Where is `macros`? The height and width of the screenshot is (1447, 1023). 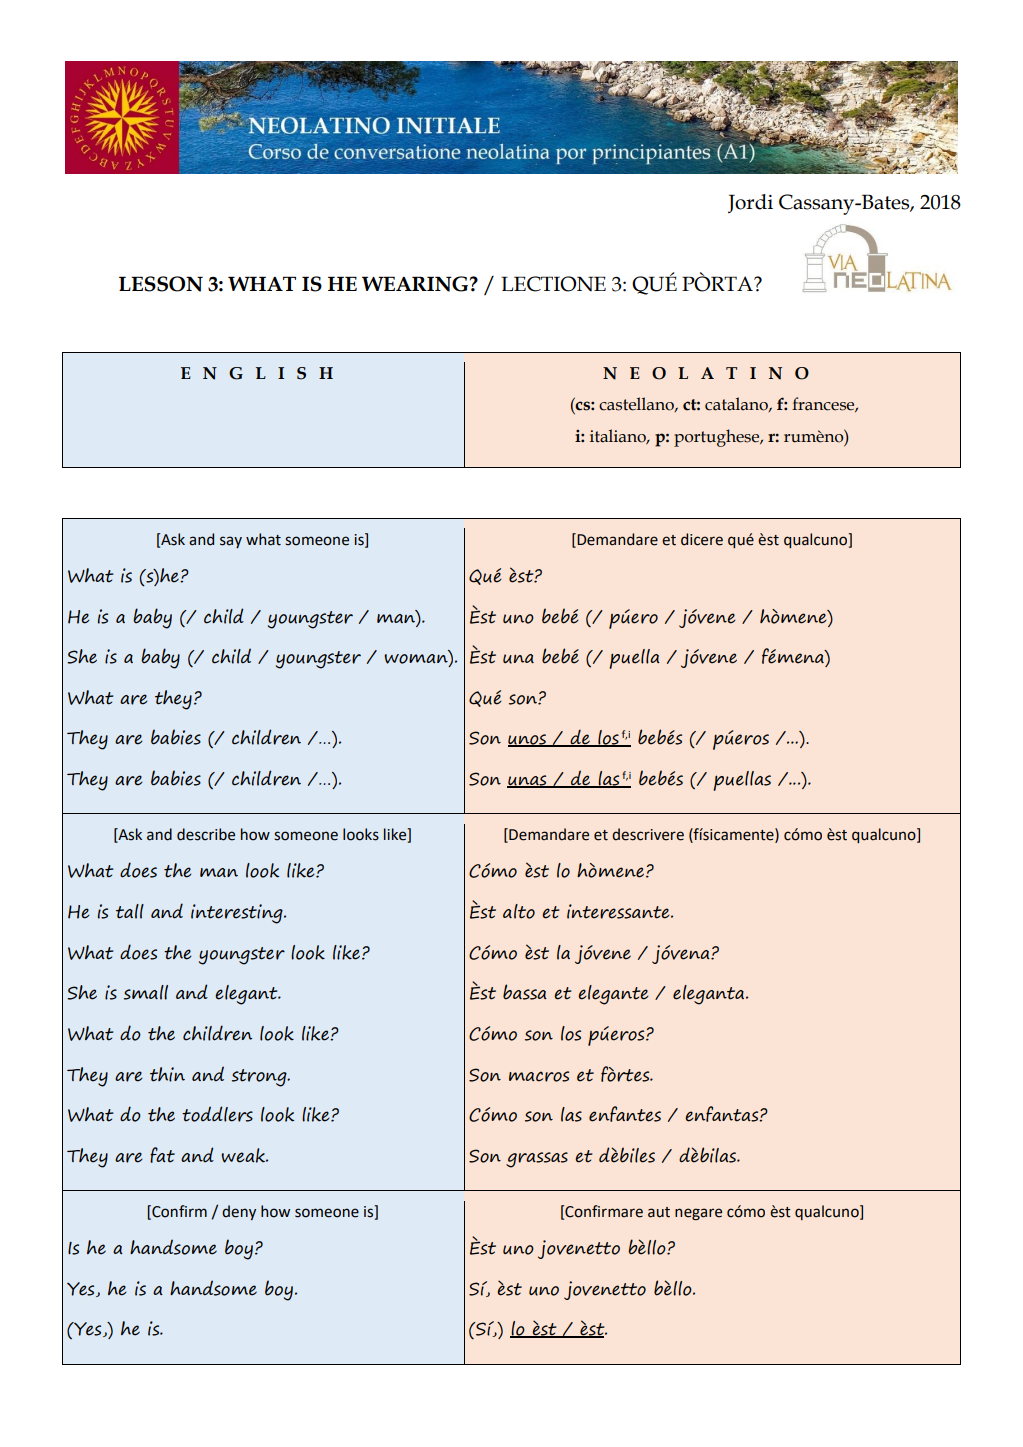 macros is located at coordinates (539, 1076).
